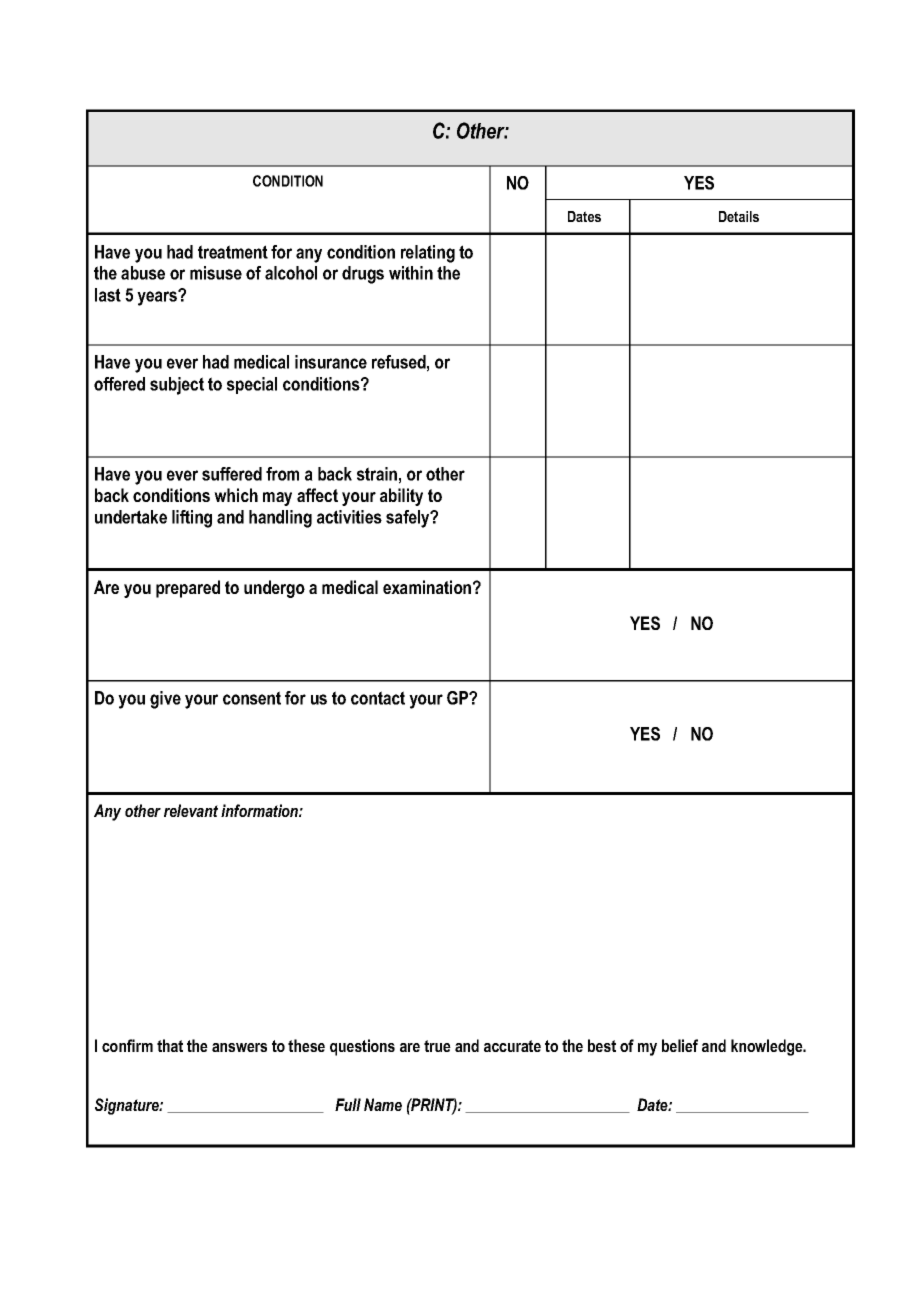  Describe the element at coordinates (349, 517) in the screenshot. I see `activities` at that location.
